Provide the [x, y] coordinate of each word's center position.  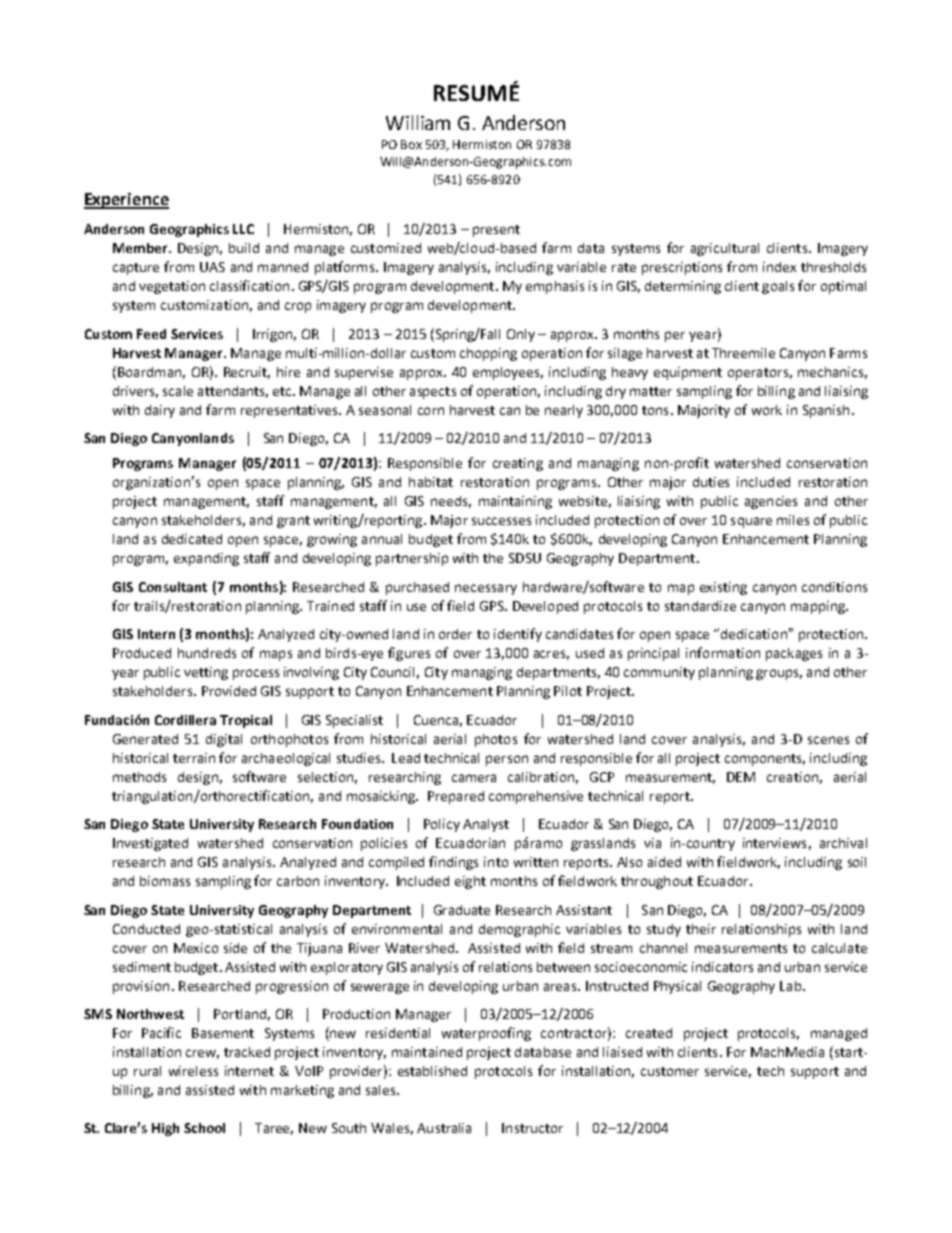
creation [792, 777]
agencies [771, 502]
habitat [431, 482]
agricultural [725, 249]
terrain [194, 758]
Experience [126, 201]
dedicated [192, 539]
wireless [193, 1071]
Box [411, 144]
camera [474, 778]
